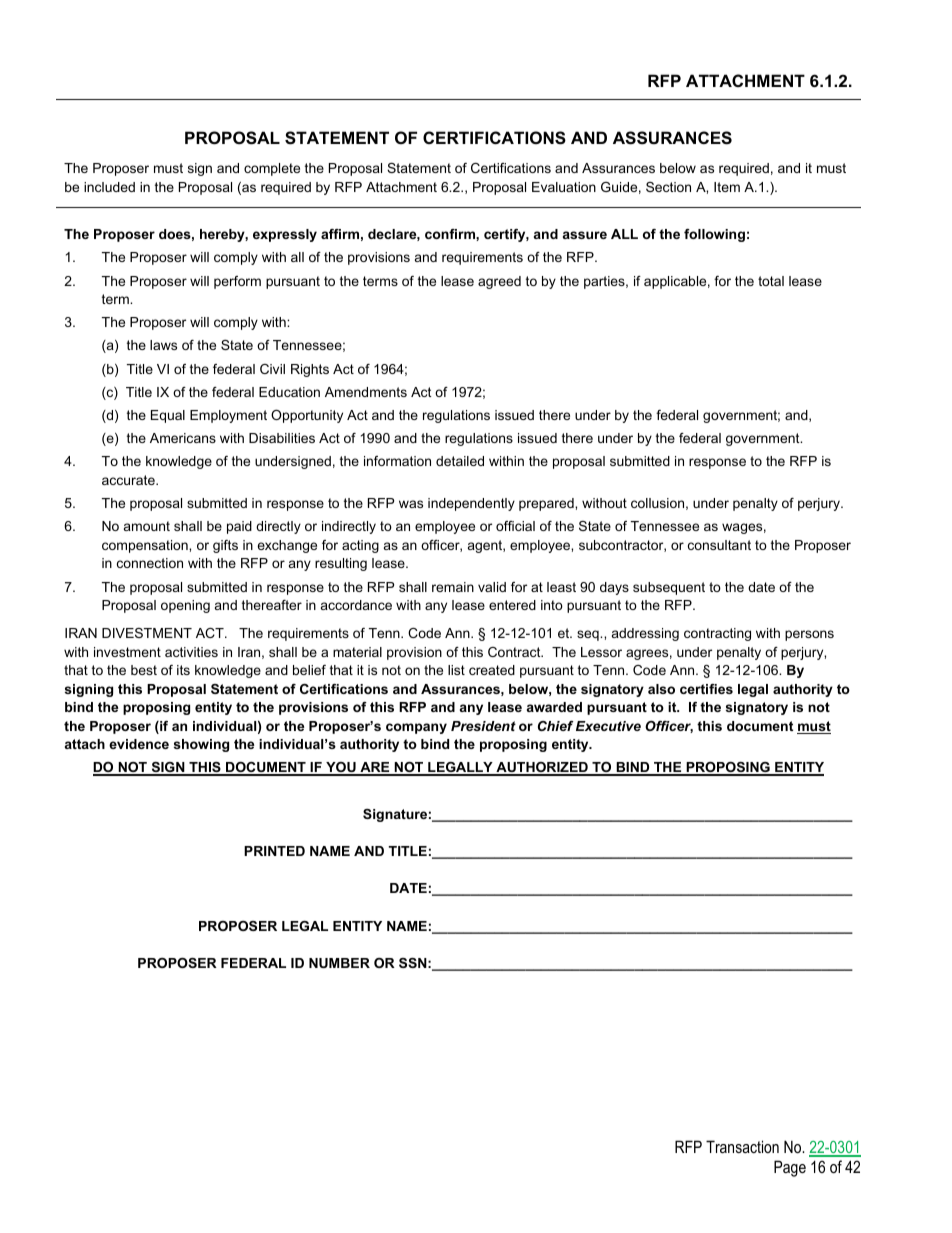 The image size is (952, 1233). What do you see at coordinates (564, 187) in the page?
I see `Evaluation` at bounding box center [564, 187].
